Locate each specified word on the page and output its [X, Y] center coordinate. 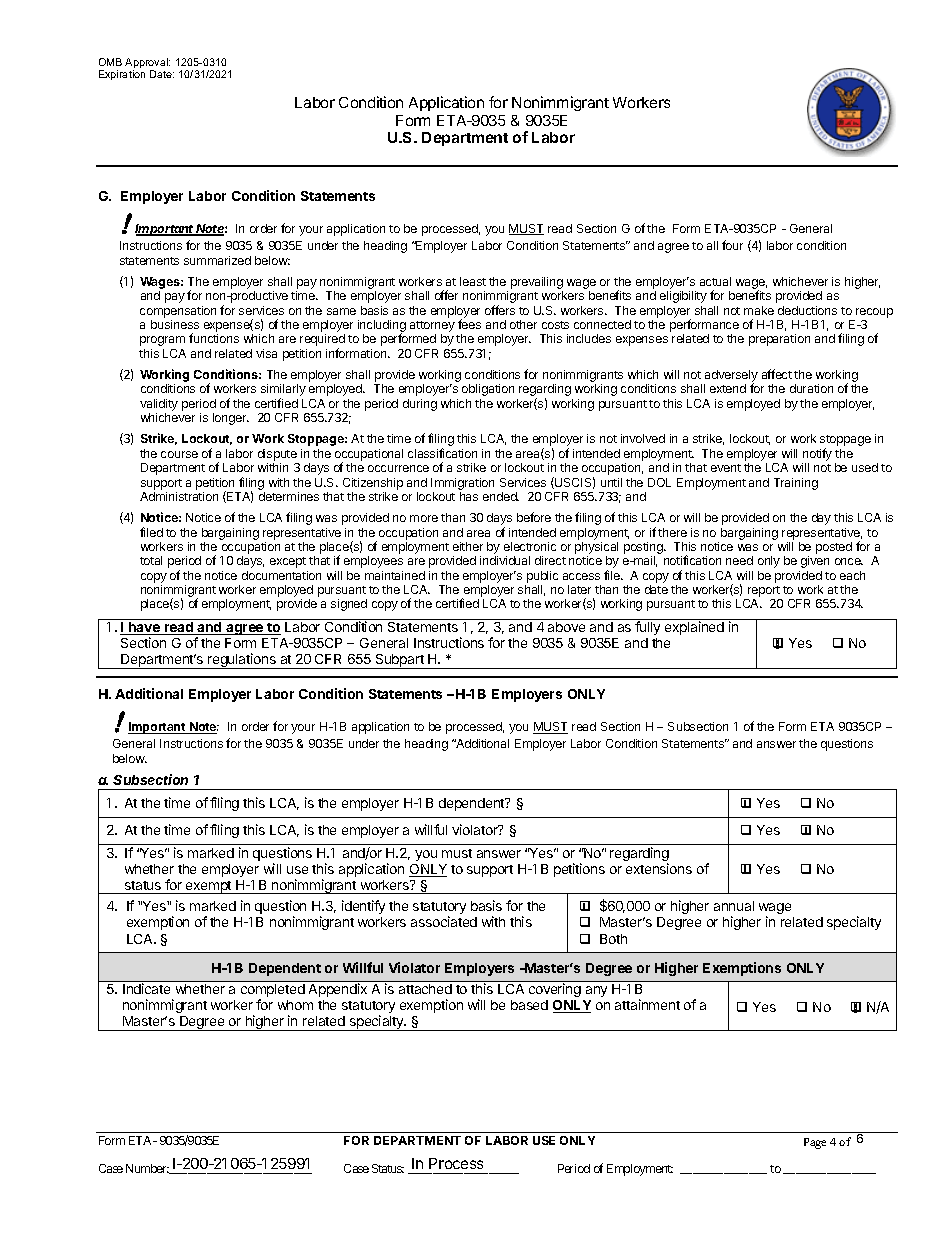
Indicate [146, 988]
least [473, 281]
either [468, 546]
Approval [147, 64]
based [529, 1005]
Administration [179, 496]
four [732, 245]
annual [734, 906]
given [815, 562]
